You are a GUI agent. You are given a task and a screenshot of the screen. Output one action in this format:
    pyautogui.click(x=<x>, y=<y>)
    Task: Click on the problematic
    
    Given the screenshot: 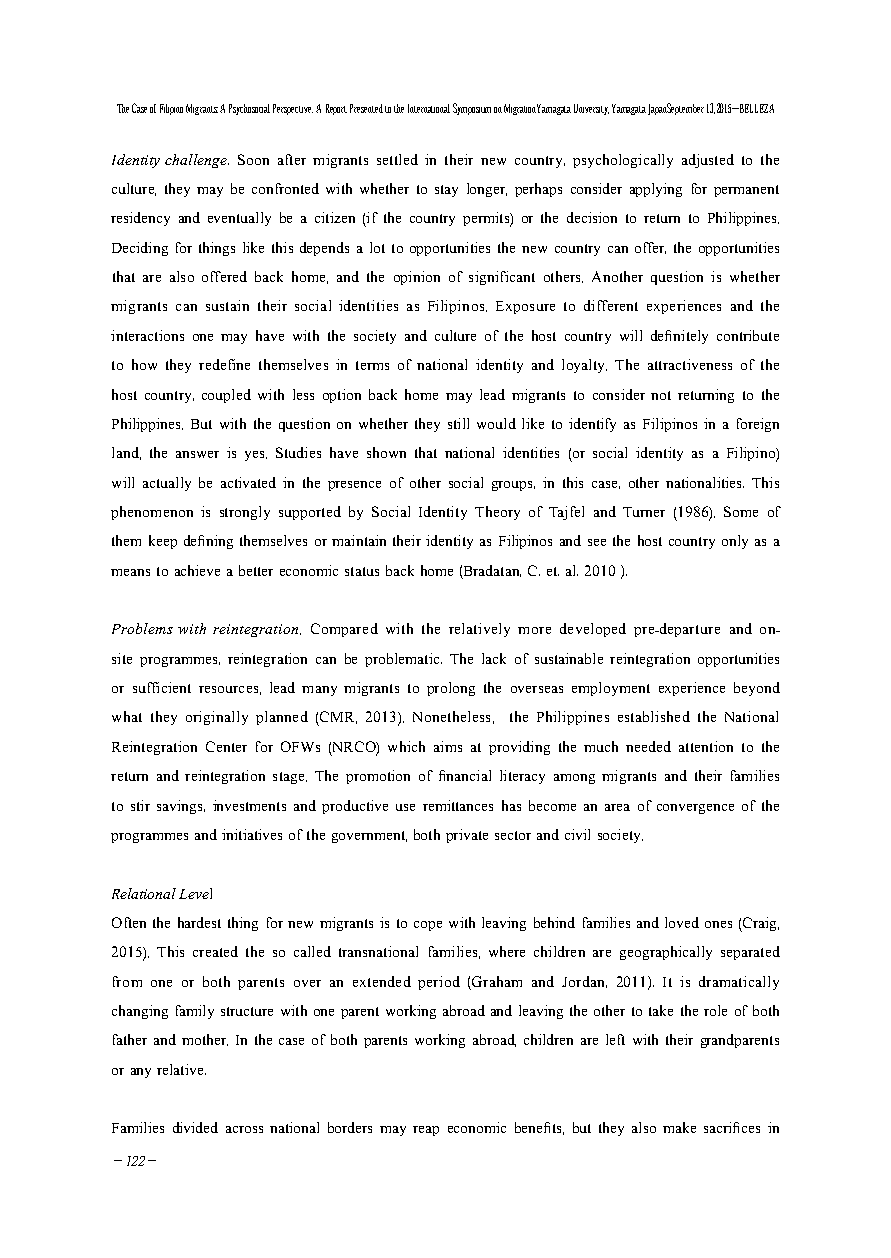 What is the action you would take?
    pyautogui.click(x=403, y=660)
